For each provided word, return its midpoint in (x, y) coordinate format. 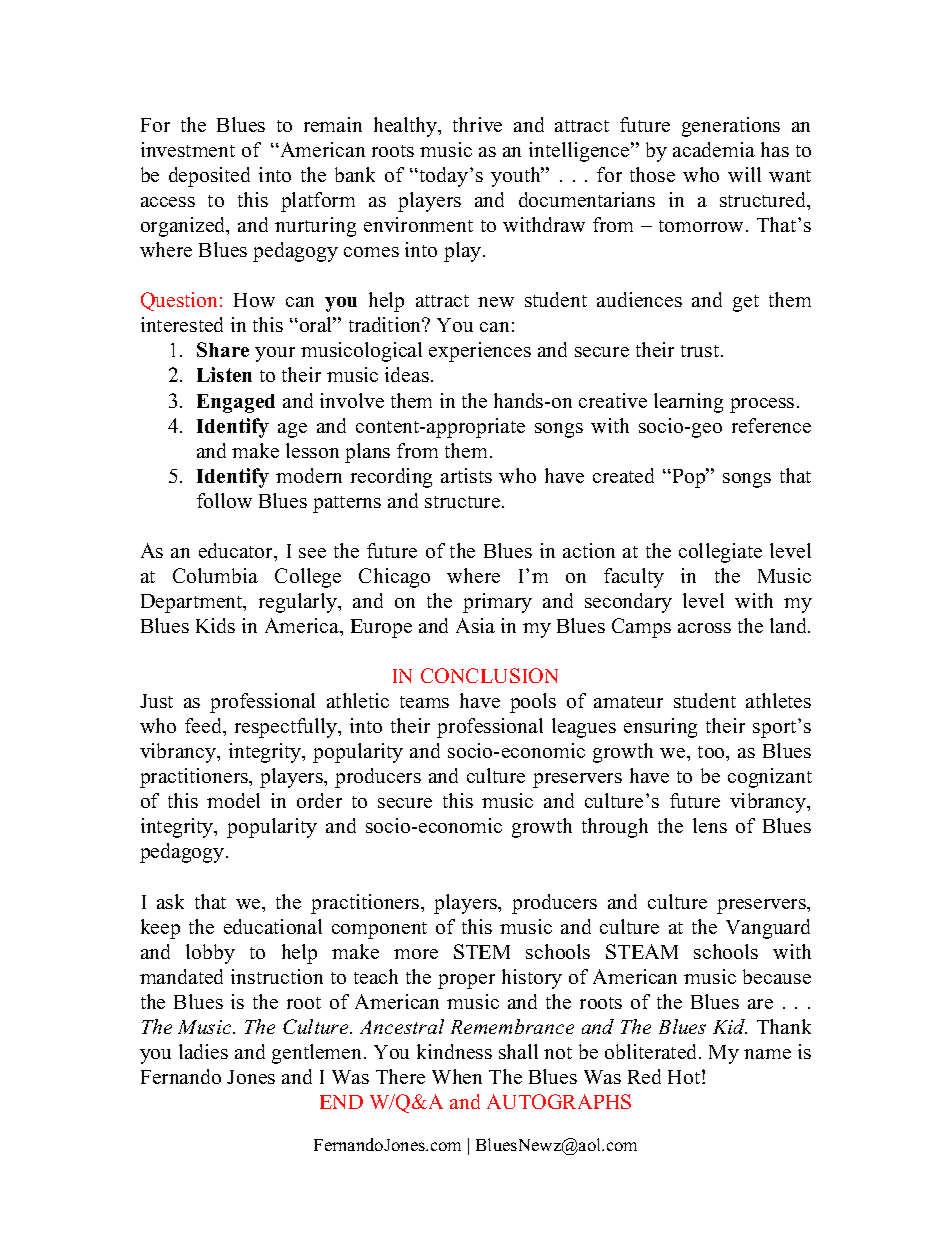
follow (224, 500)
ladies (203, 1051)
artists (466, 475)
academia (714, 149)
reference (771, 425)
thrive (477, 124)
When (457, 1076)
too (712, 752)
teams (424, 702)
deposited (209, 177)
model (233, 800)
